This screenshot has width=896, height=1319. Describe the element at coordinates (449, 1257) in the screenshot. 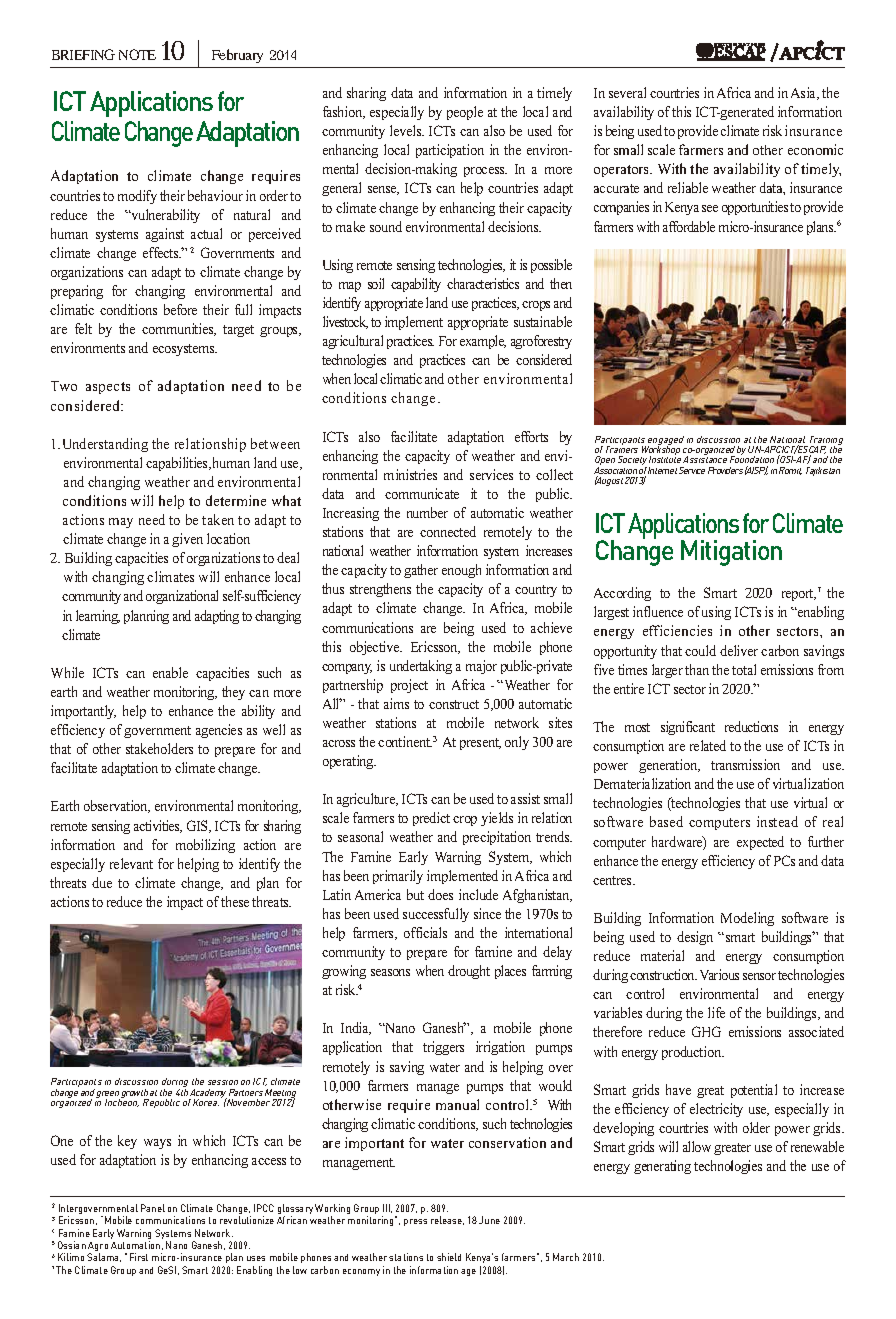

I see `shield` at that location.
